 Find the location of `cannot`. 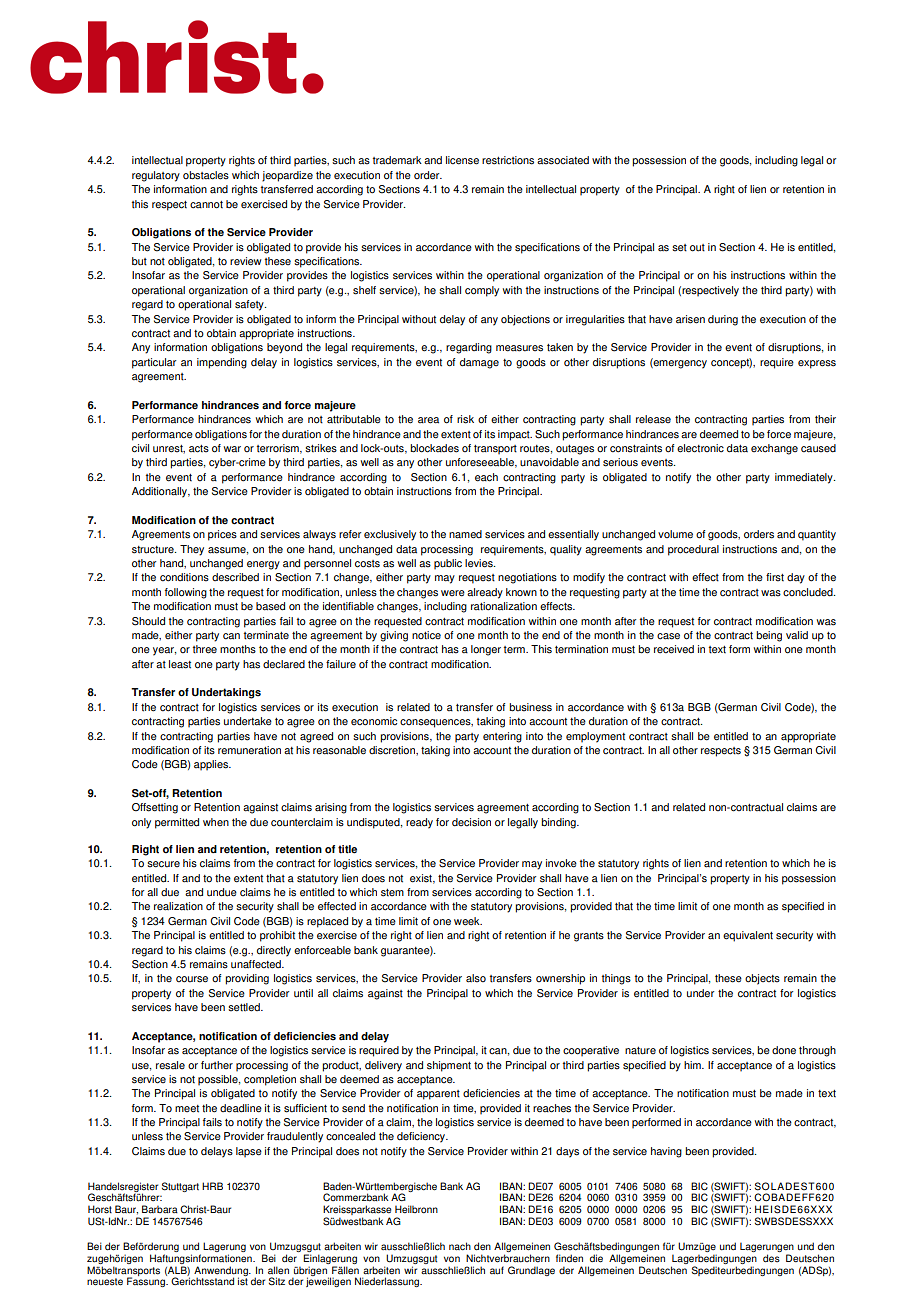

cannot is located at coordinates (206, 205).
